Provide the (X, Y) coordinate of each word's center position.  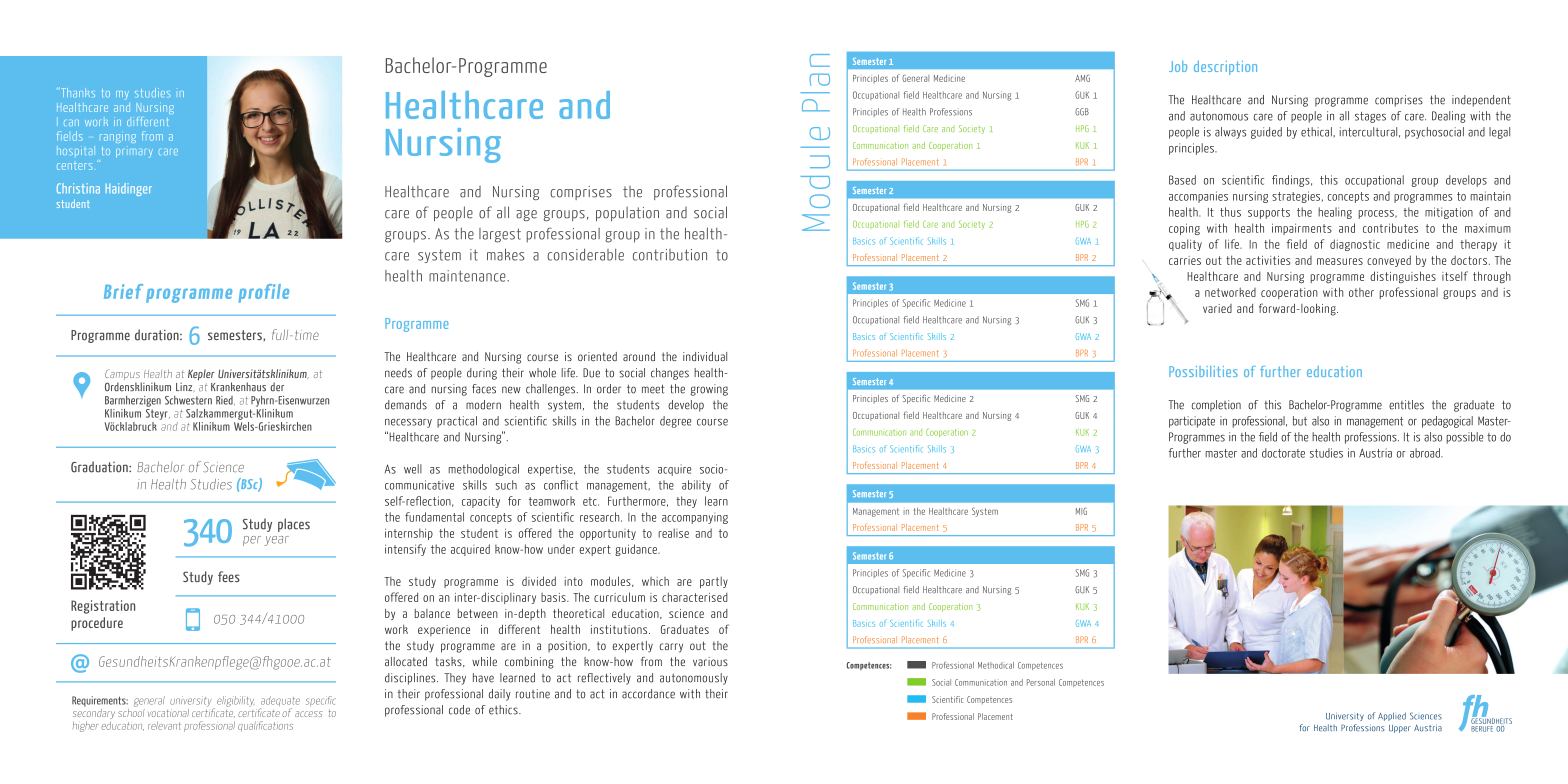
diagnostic (1355, 245)
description (1225, 67)
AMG (1082, 78)
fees (229, 576)
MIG (1081, 511)
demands (406, 405)
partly (714, 582)
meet (653, 389)
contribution (670, 255)
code (459, 710)
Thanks (78, 92)
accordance (648, 694)
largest (500, 235)
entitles (1406, 405)
